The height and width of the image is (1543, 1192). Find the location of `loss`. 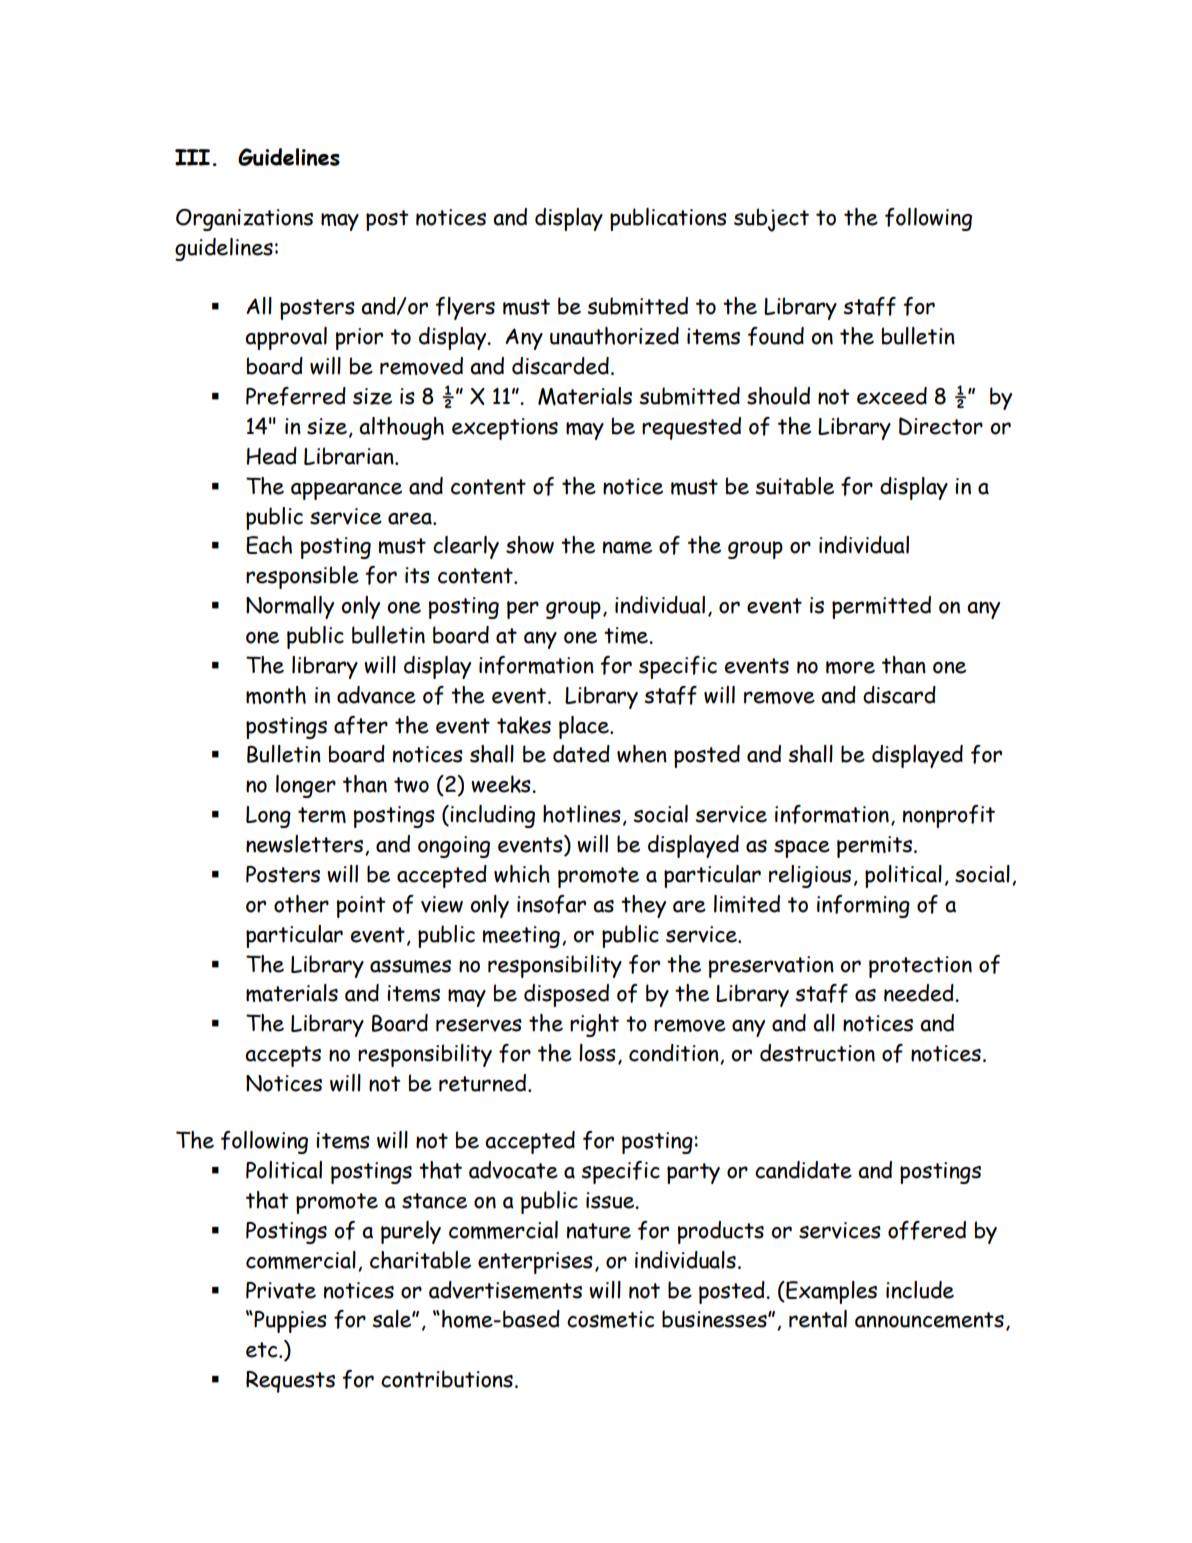

loss is located at coordinates (597, 1053).
